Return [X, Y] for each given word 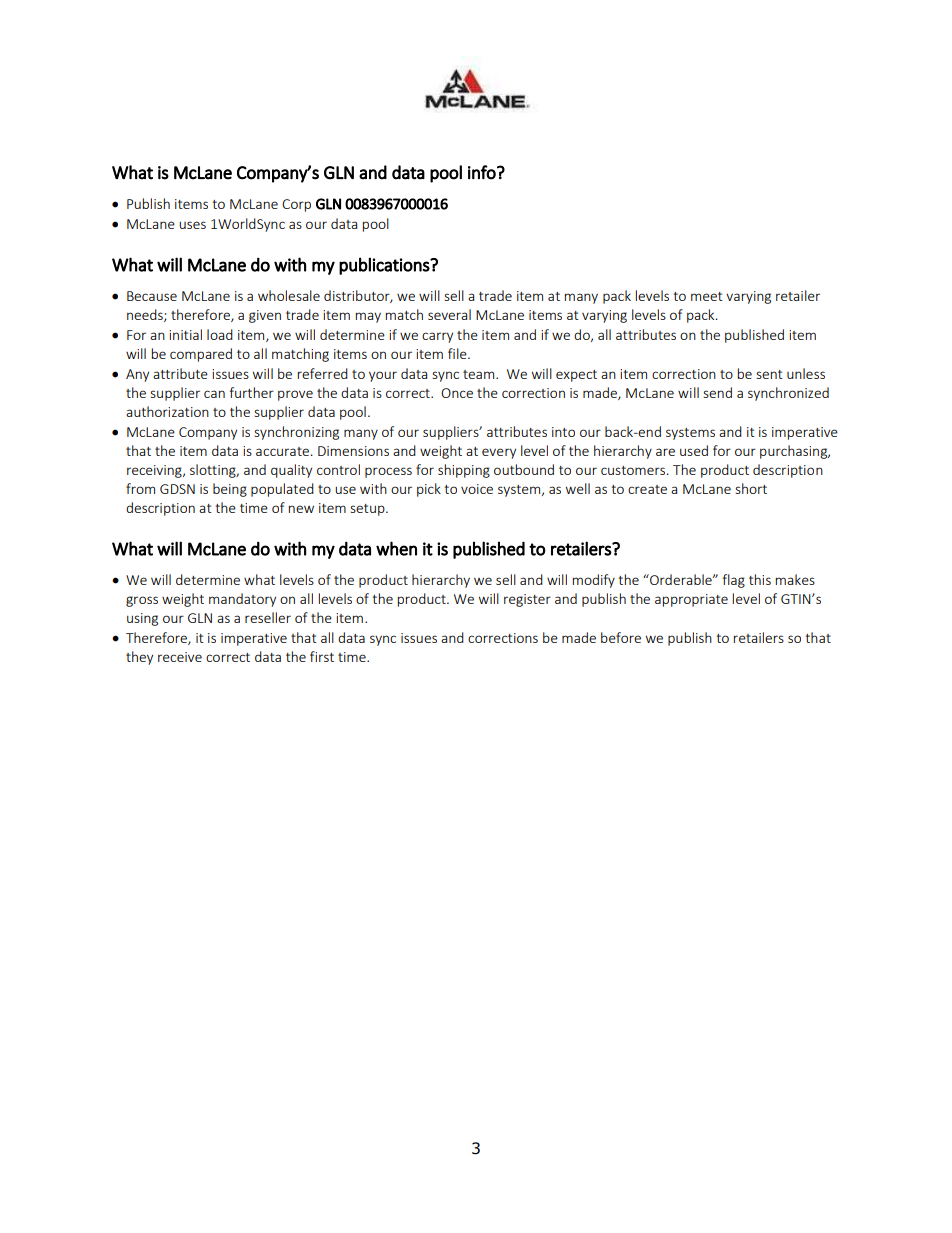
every [499, 453]
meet [707, 296]
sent [769, 374]
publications [385, 266]
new [301, 509]
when [396, 548]
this [760, 579]
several [449, 314]
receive [180, 657]
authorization [167, 411]
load [220, 334]
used [694, 450]
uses [192, 225]
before [621, 637]
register [527, 600]
